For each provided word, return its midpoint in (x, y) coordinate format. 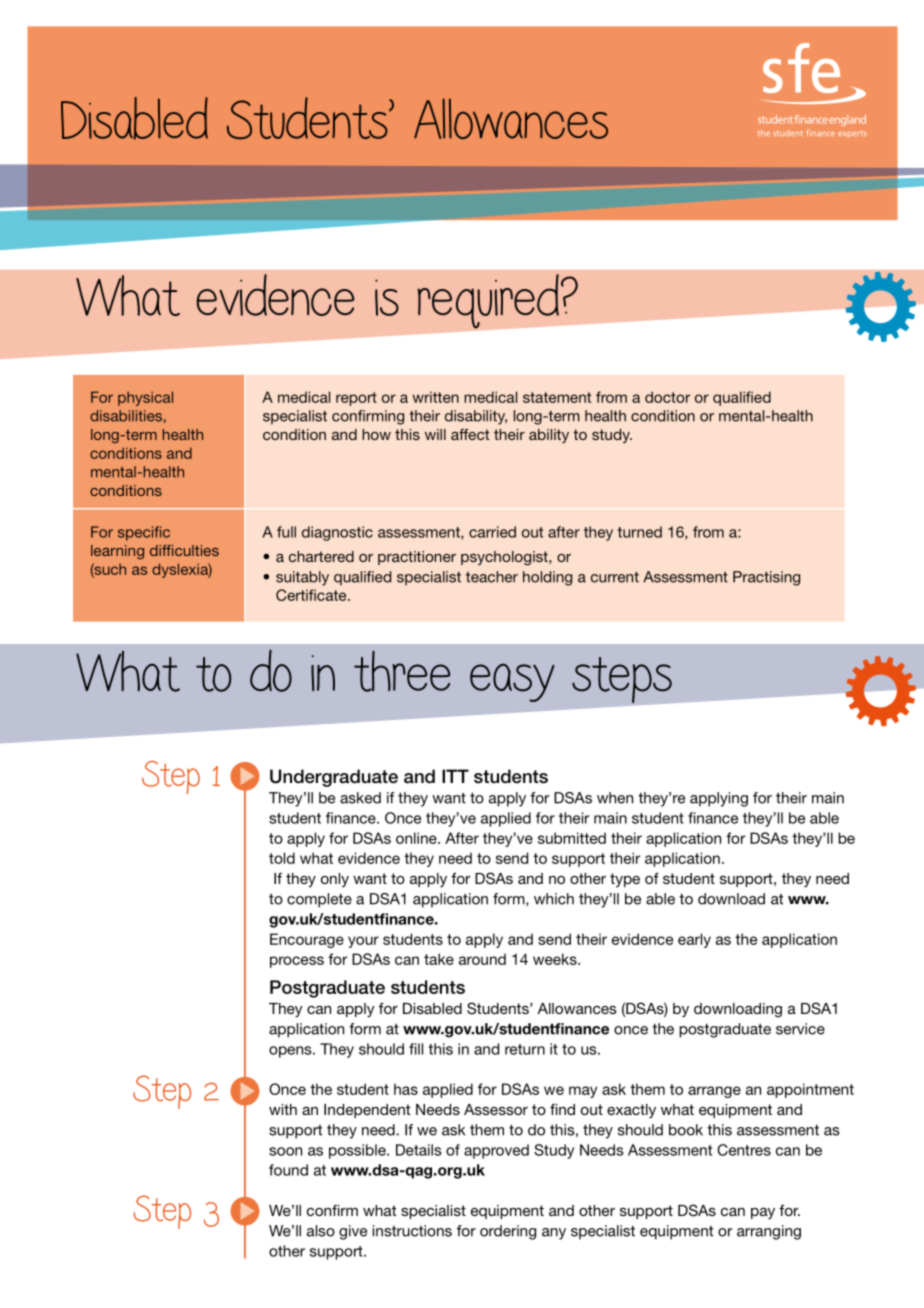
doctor (667, 397)
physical (145, 398)
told (282, 858)
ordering (508, 1232)
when (615, 798)
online (417, 838)
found (288, 1170)
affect (470, 434)
